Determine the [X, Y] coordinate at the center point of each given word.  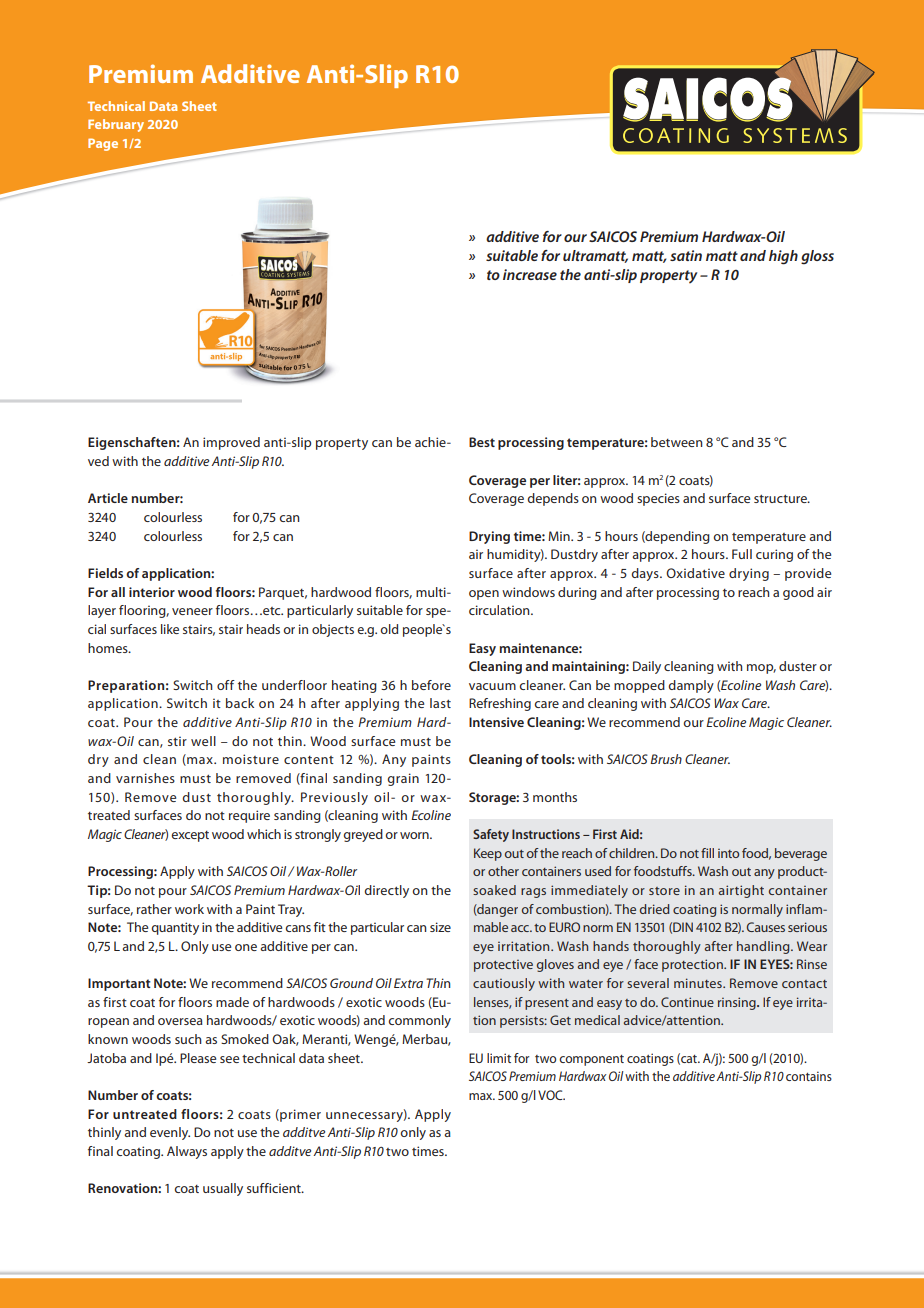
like [170, 629]
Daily [647, 667]
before [431, 685]
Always [187, 1152]
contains [809, 1076]
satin [686, 255]
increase [530, 274]
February [116, 125]
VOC [551, 1095]
